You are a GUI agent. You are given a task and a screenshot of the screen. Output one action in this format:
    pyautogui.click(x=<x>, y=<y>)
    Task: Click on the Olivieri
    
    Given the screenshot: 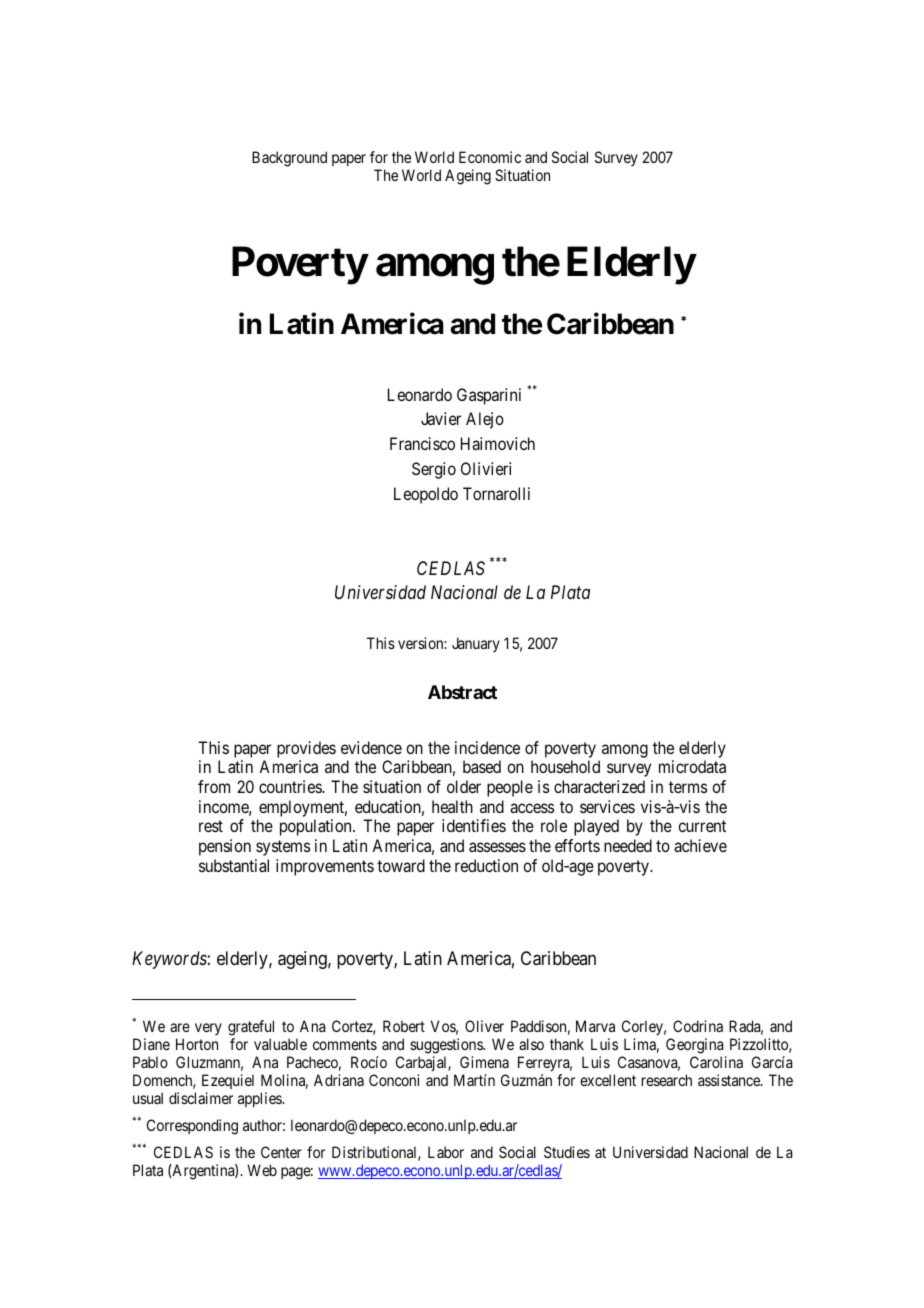 What is the action you would take?
    pyautogui.click(x=486, y=468)
